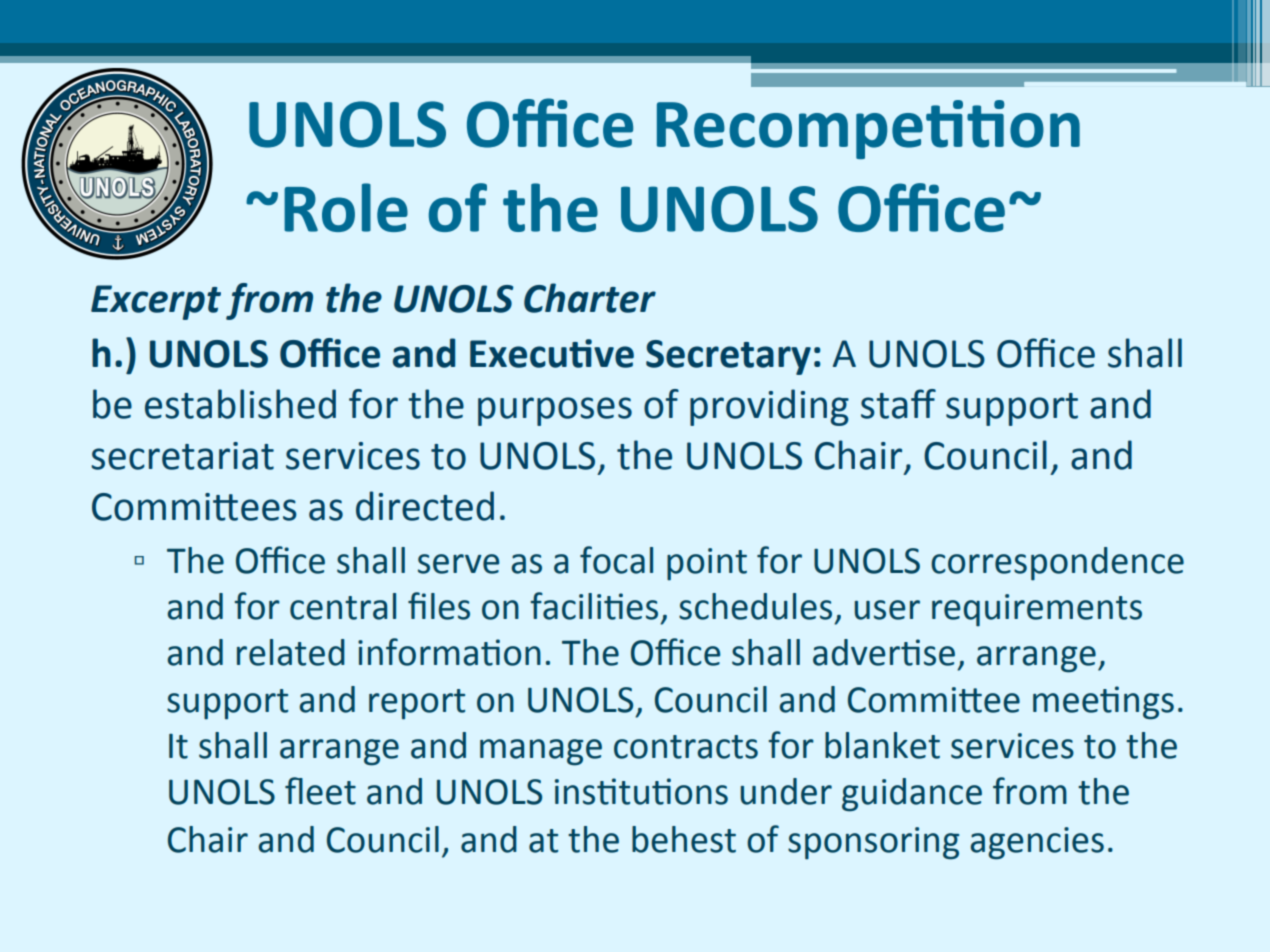 The height and width of the document is (952, 1270). What do you see at coordinates (728, 357) in the document?
I see `Secretary` at bounding box center [728, 357].
